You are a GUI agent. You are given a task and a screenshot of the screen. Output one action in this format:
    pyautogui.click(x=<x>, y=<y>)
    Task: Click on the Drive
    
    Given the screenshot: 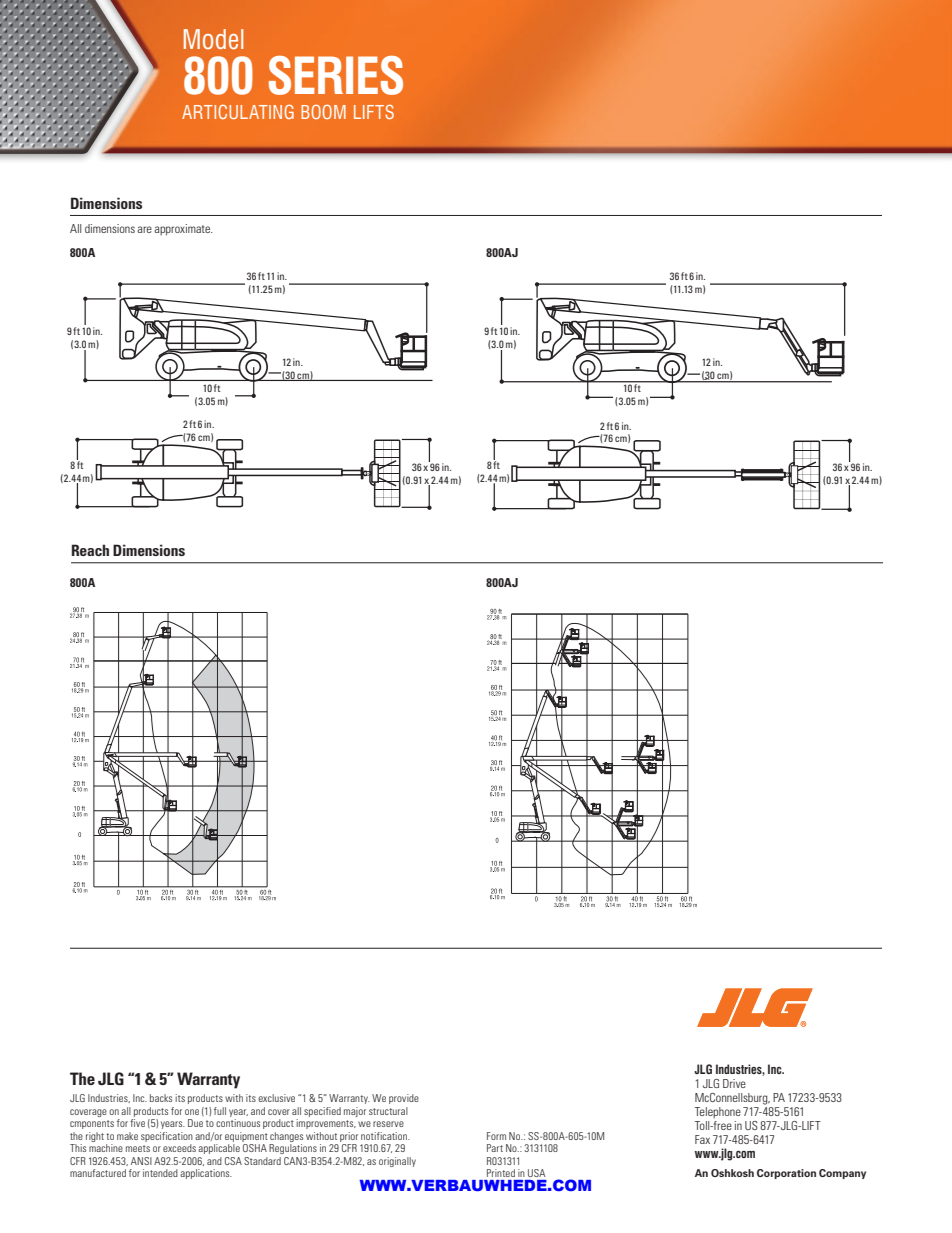 What is the action you would take?
    pyautogui.click(x=734, y=1083)
